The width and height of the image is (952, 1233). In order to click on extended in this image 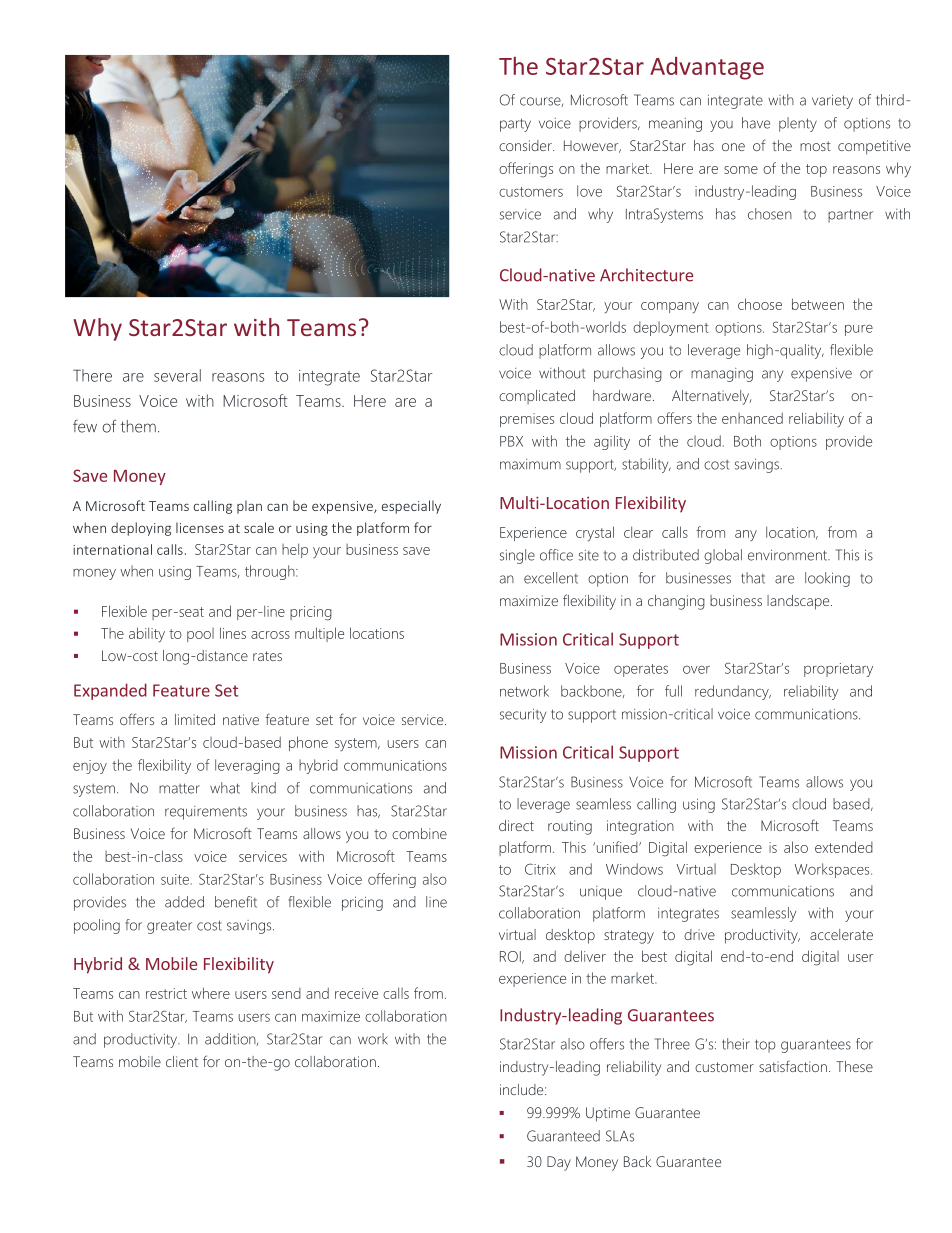, I will do `click(844, 847)`.
